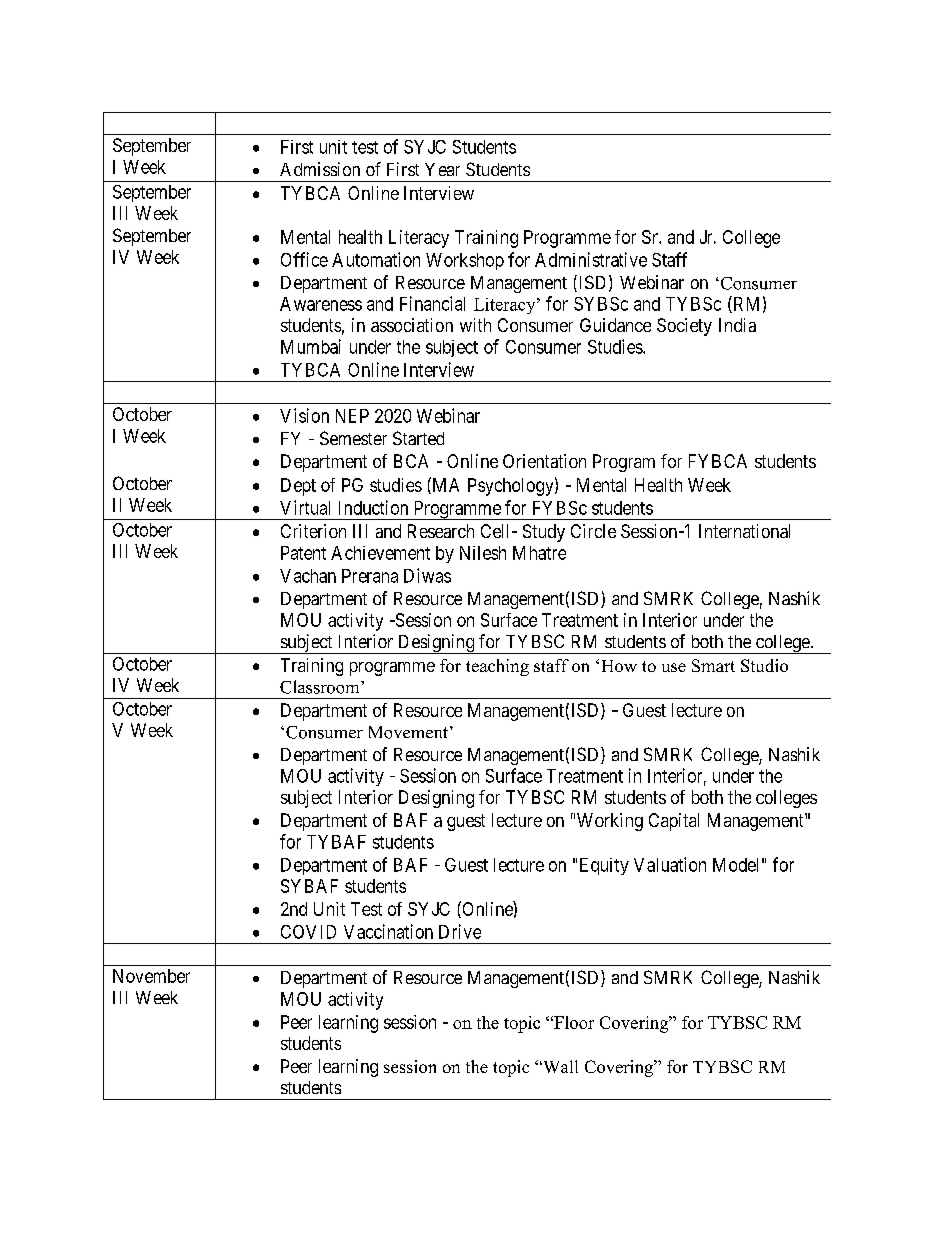 This page has width=952, height=1233. I want to click on Started, so click(418, 438).
